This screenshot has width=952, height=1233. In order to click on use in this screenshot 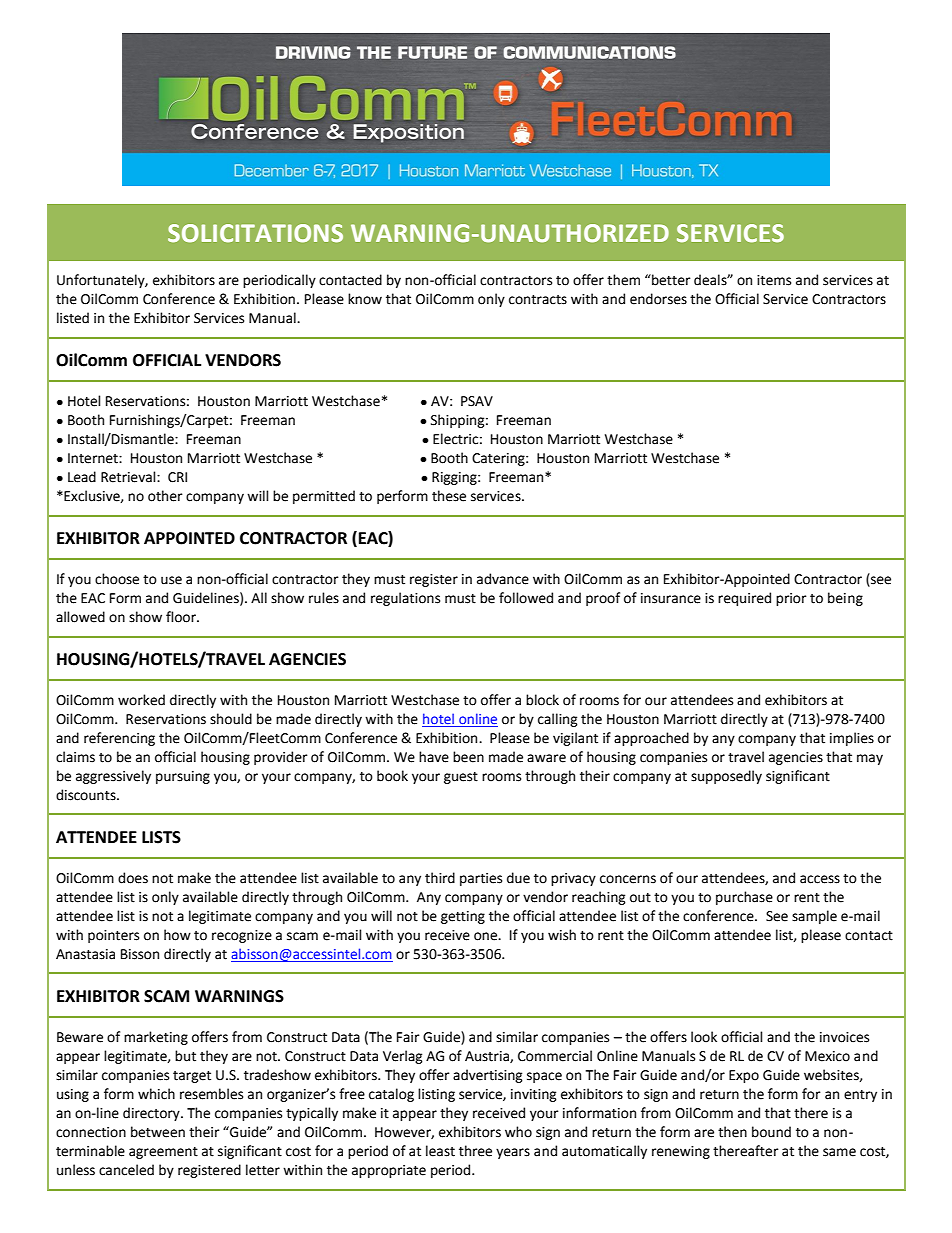, I will do `click(171, 580)`.
